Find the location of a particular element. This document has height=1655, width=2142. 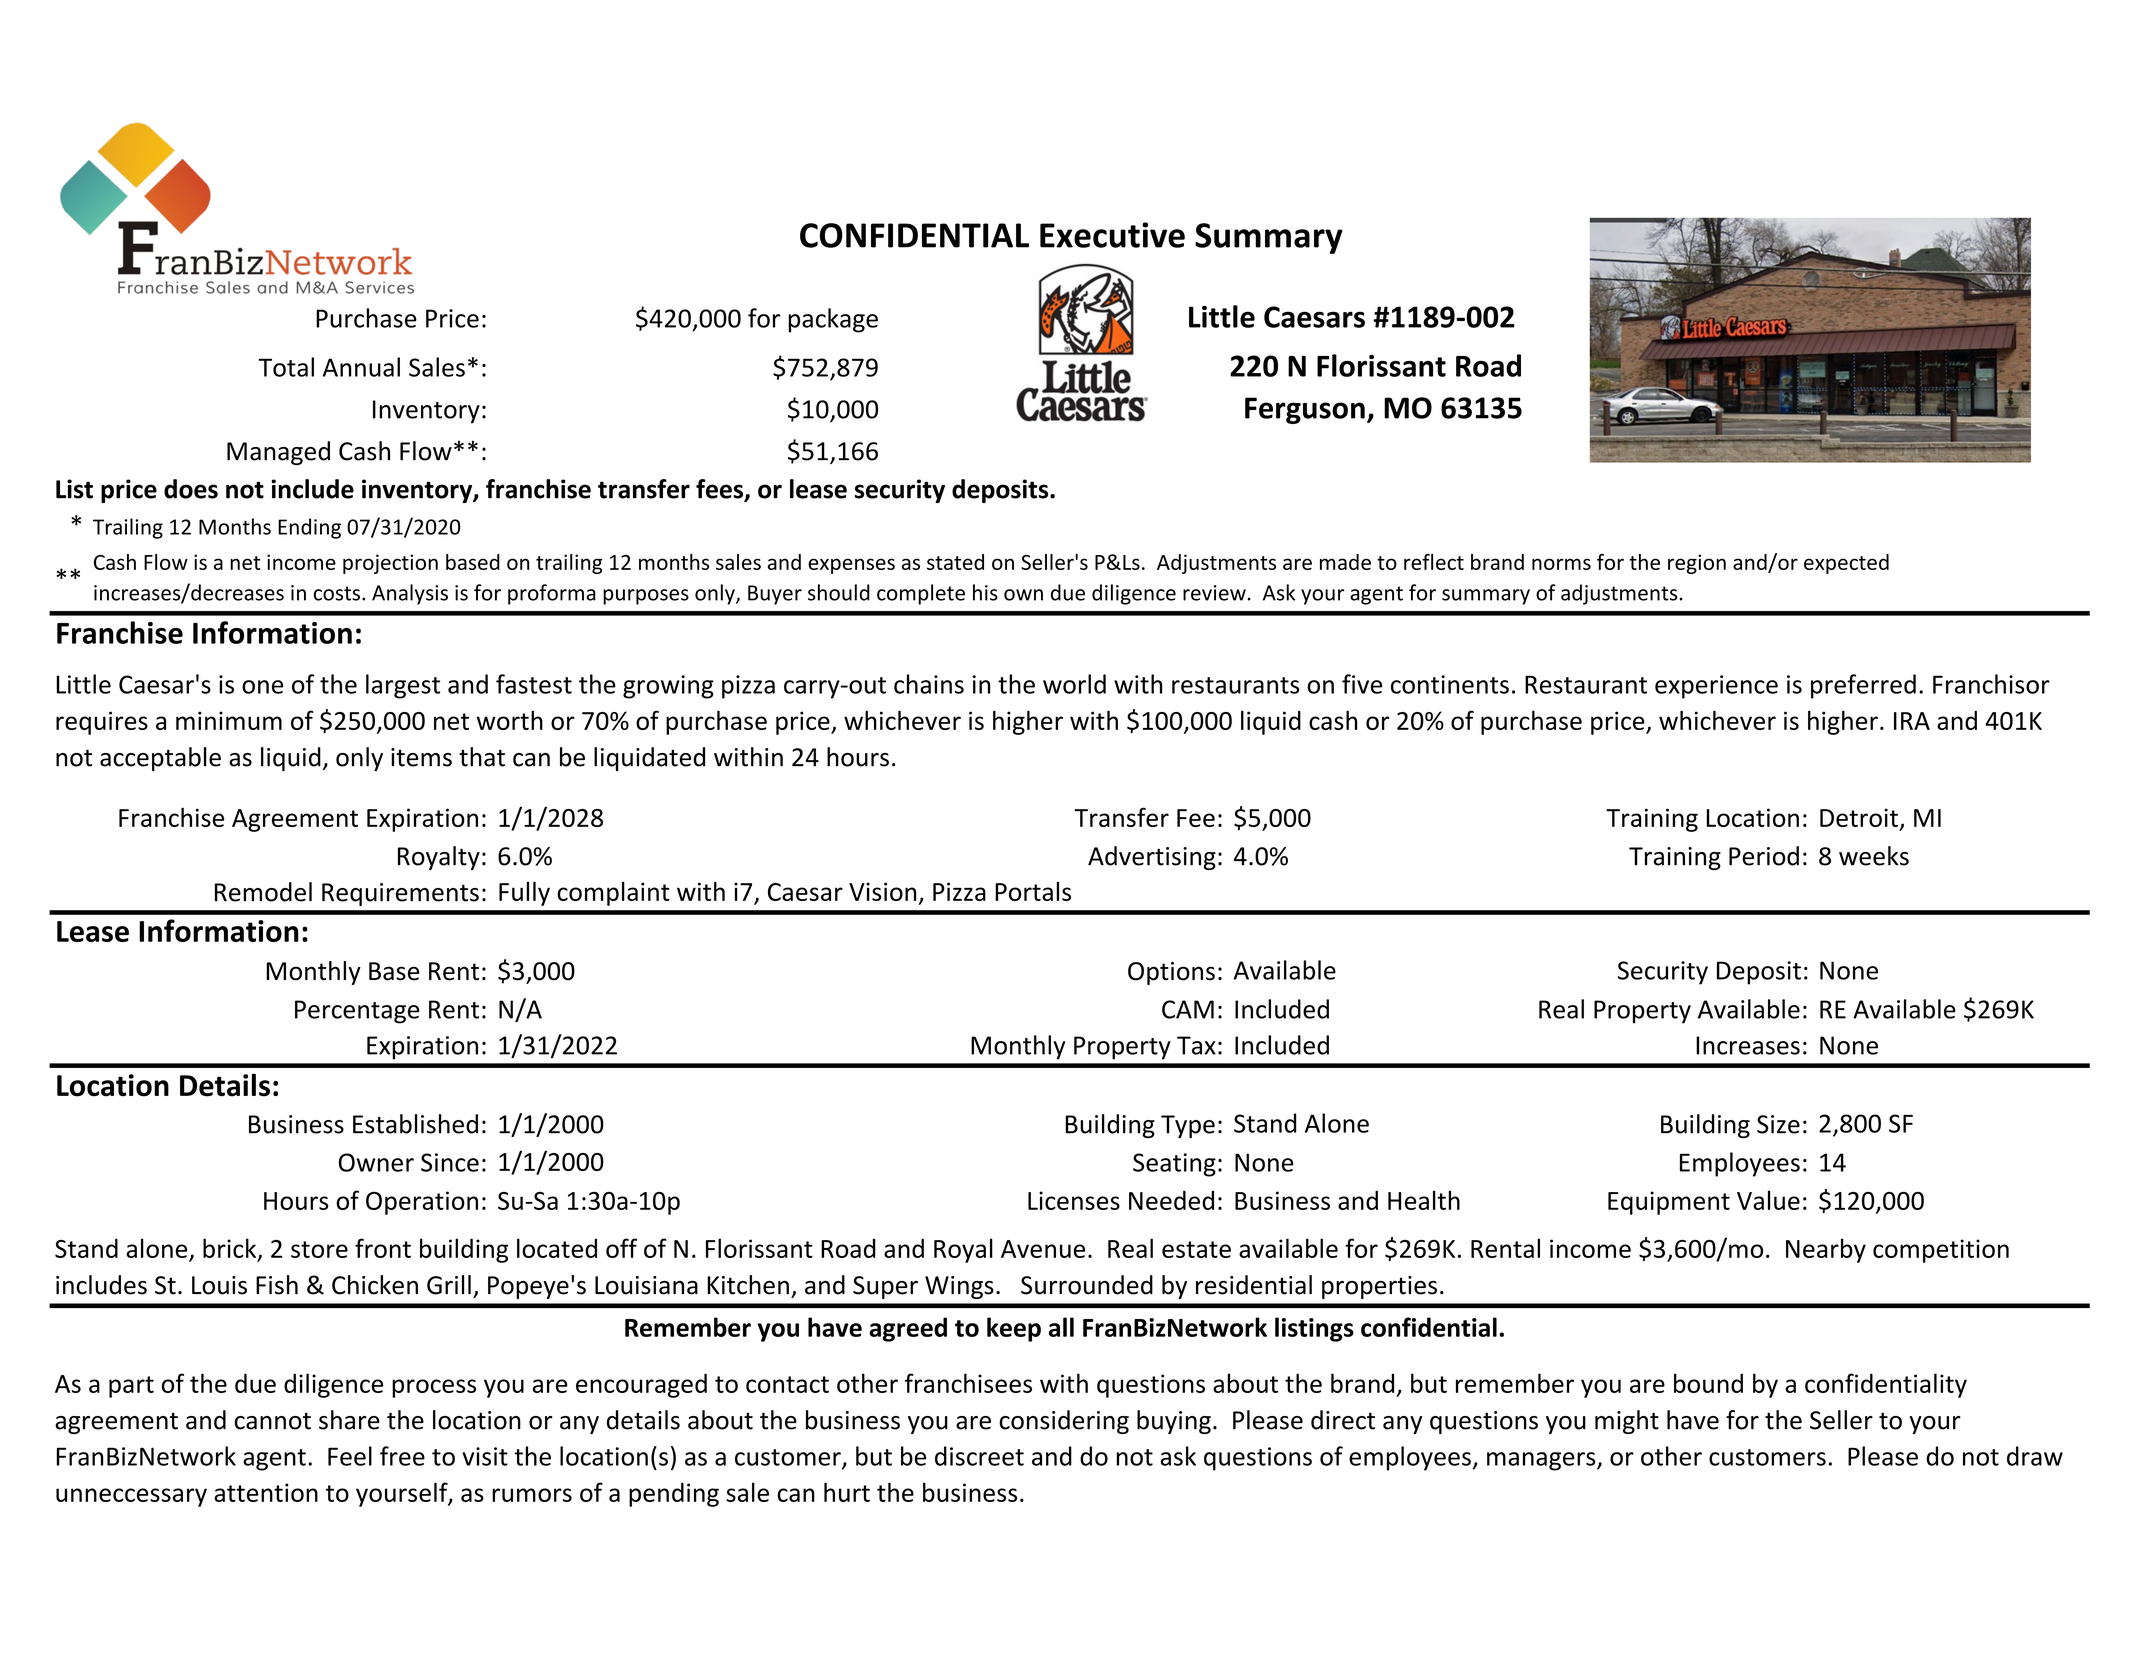

might is located at coordinates (1627, 1422).
